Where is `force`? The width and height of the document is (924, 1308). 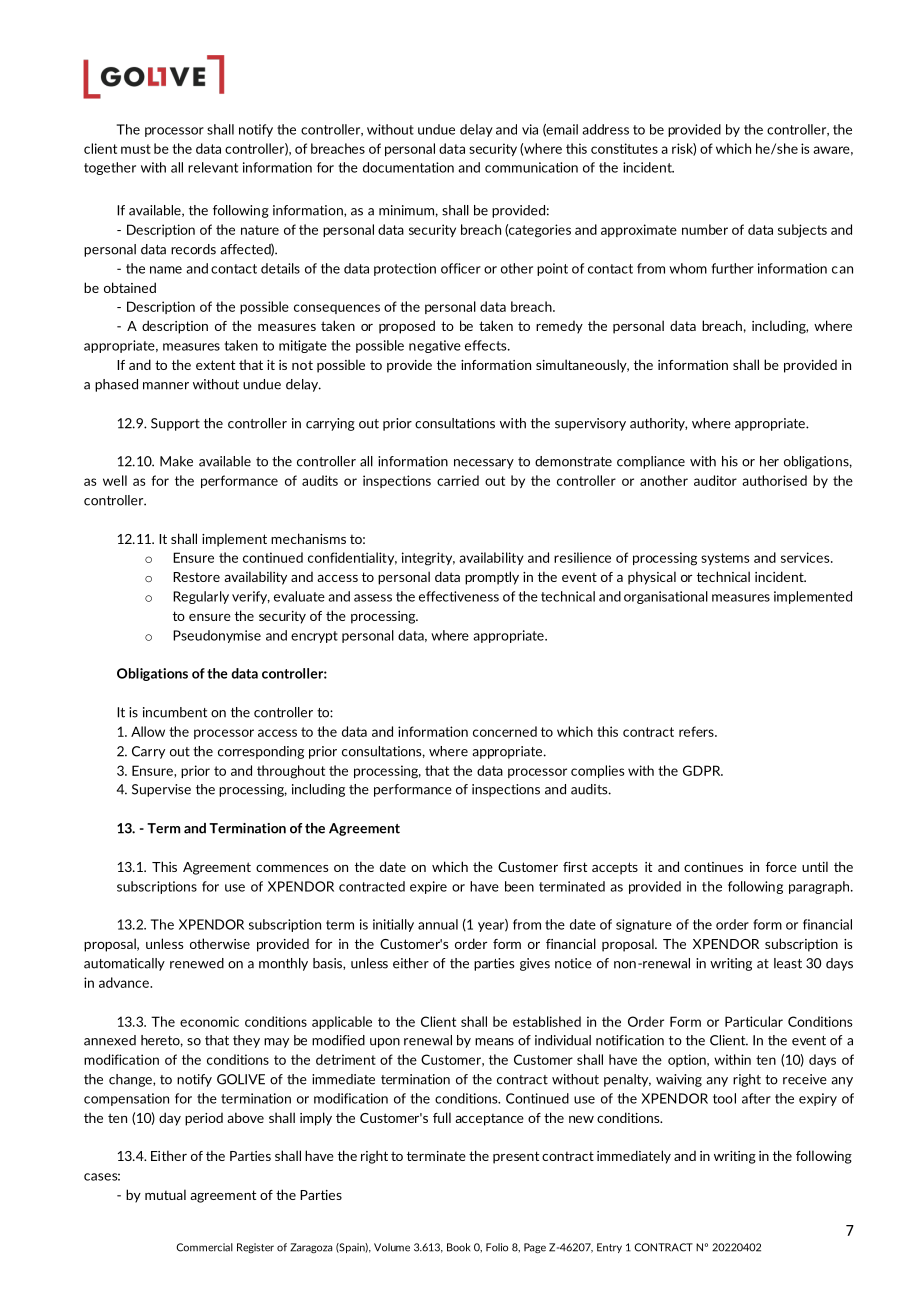 force is located at coordinates (781, 867).
